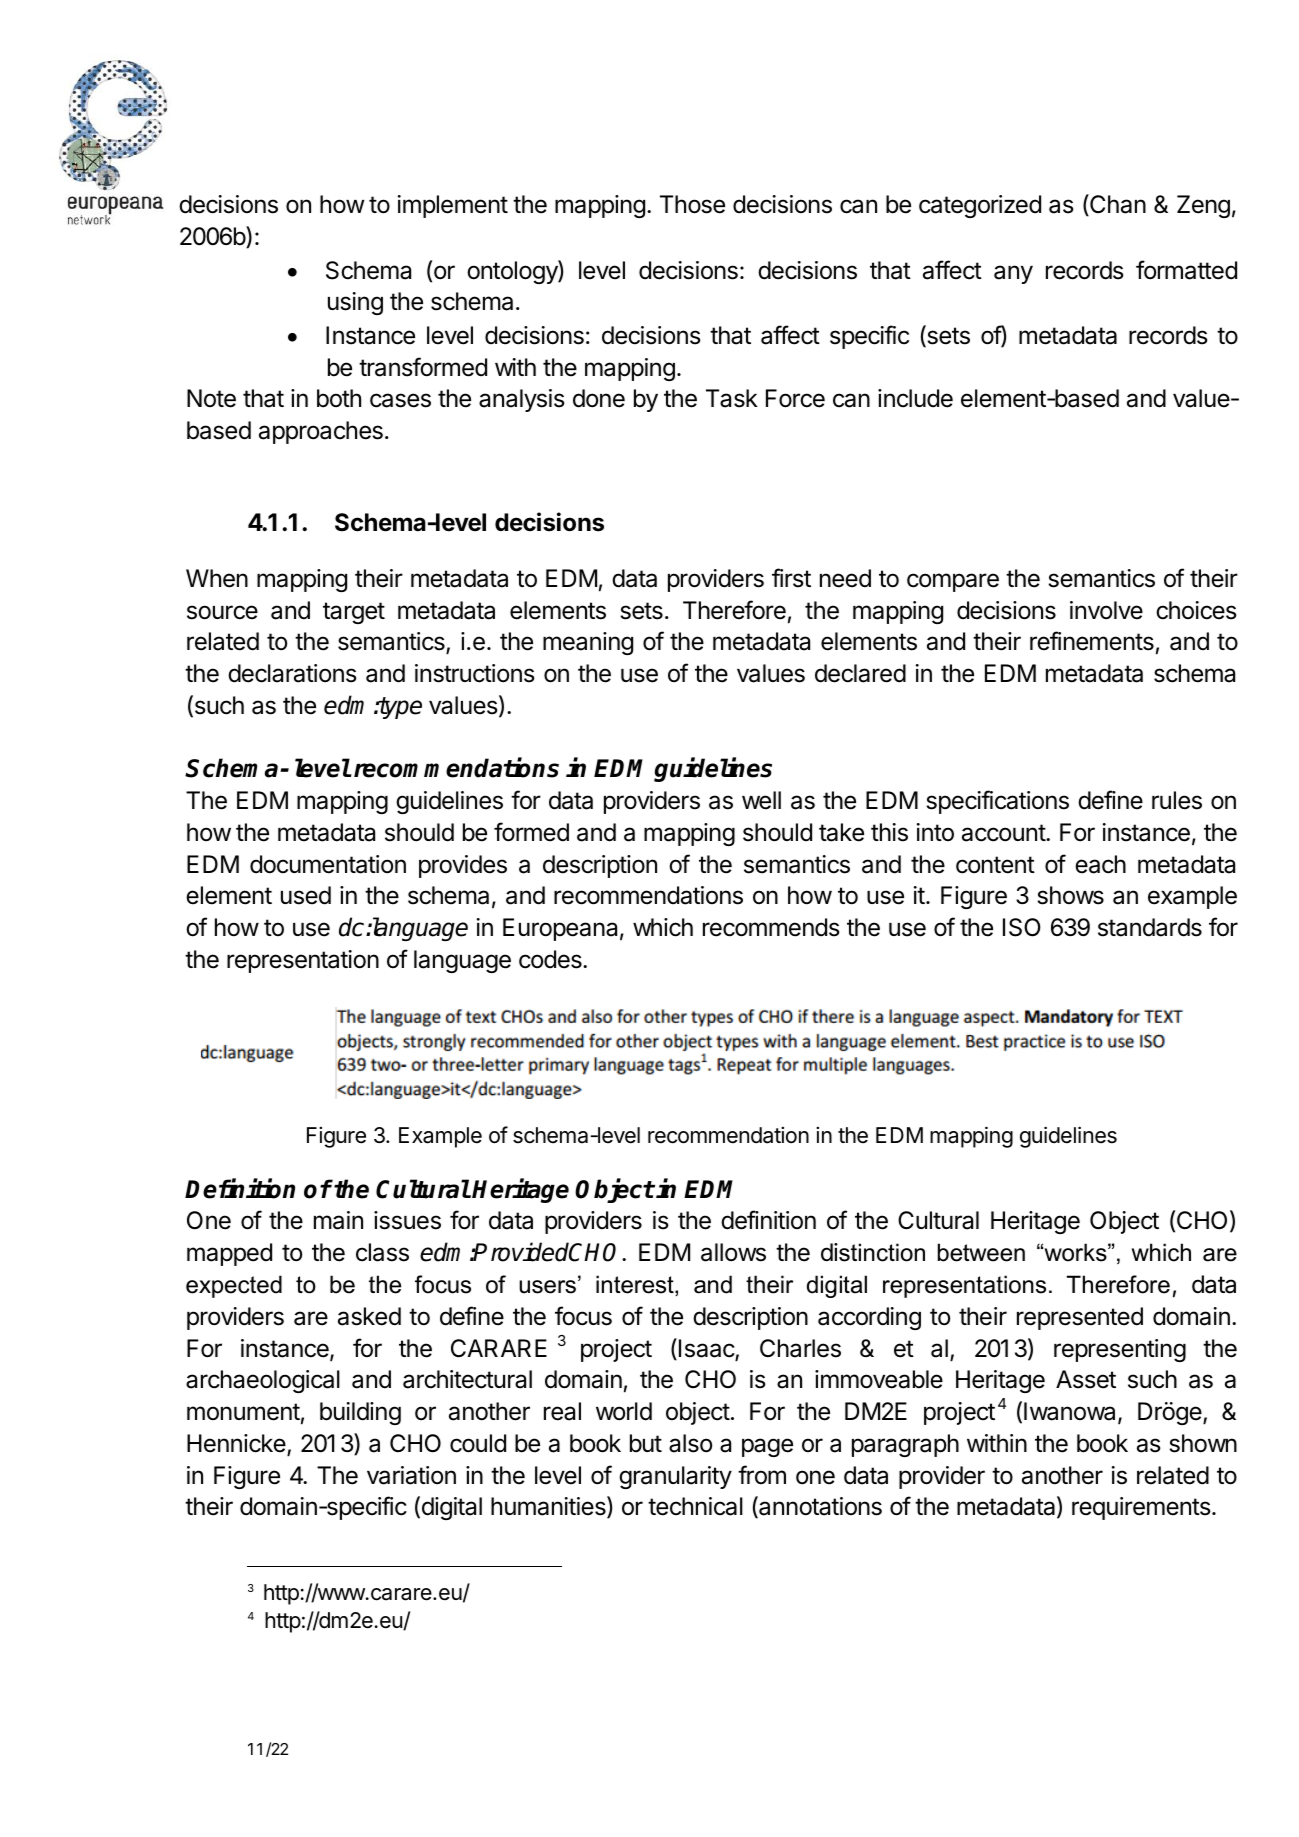 This screenshot has height=1837, width=1299. What do you see at coordinates (1106, 610) in the screenshot?
I see `involve` at bounding box center [1106, 610].
